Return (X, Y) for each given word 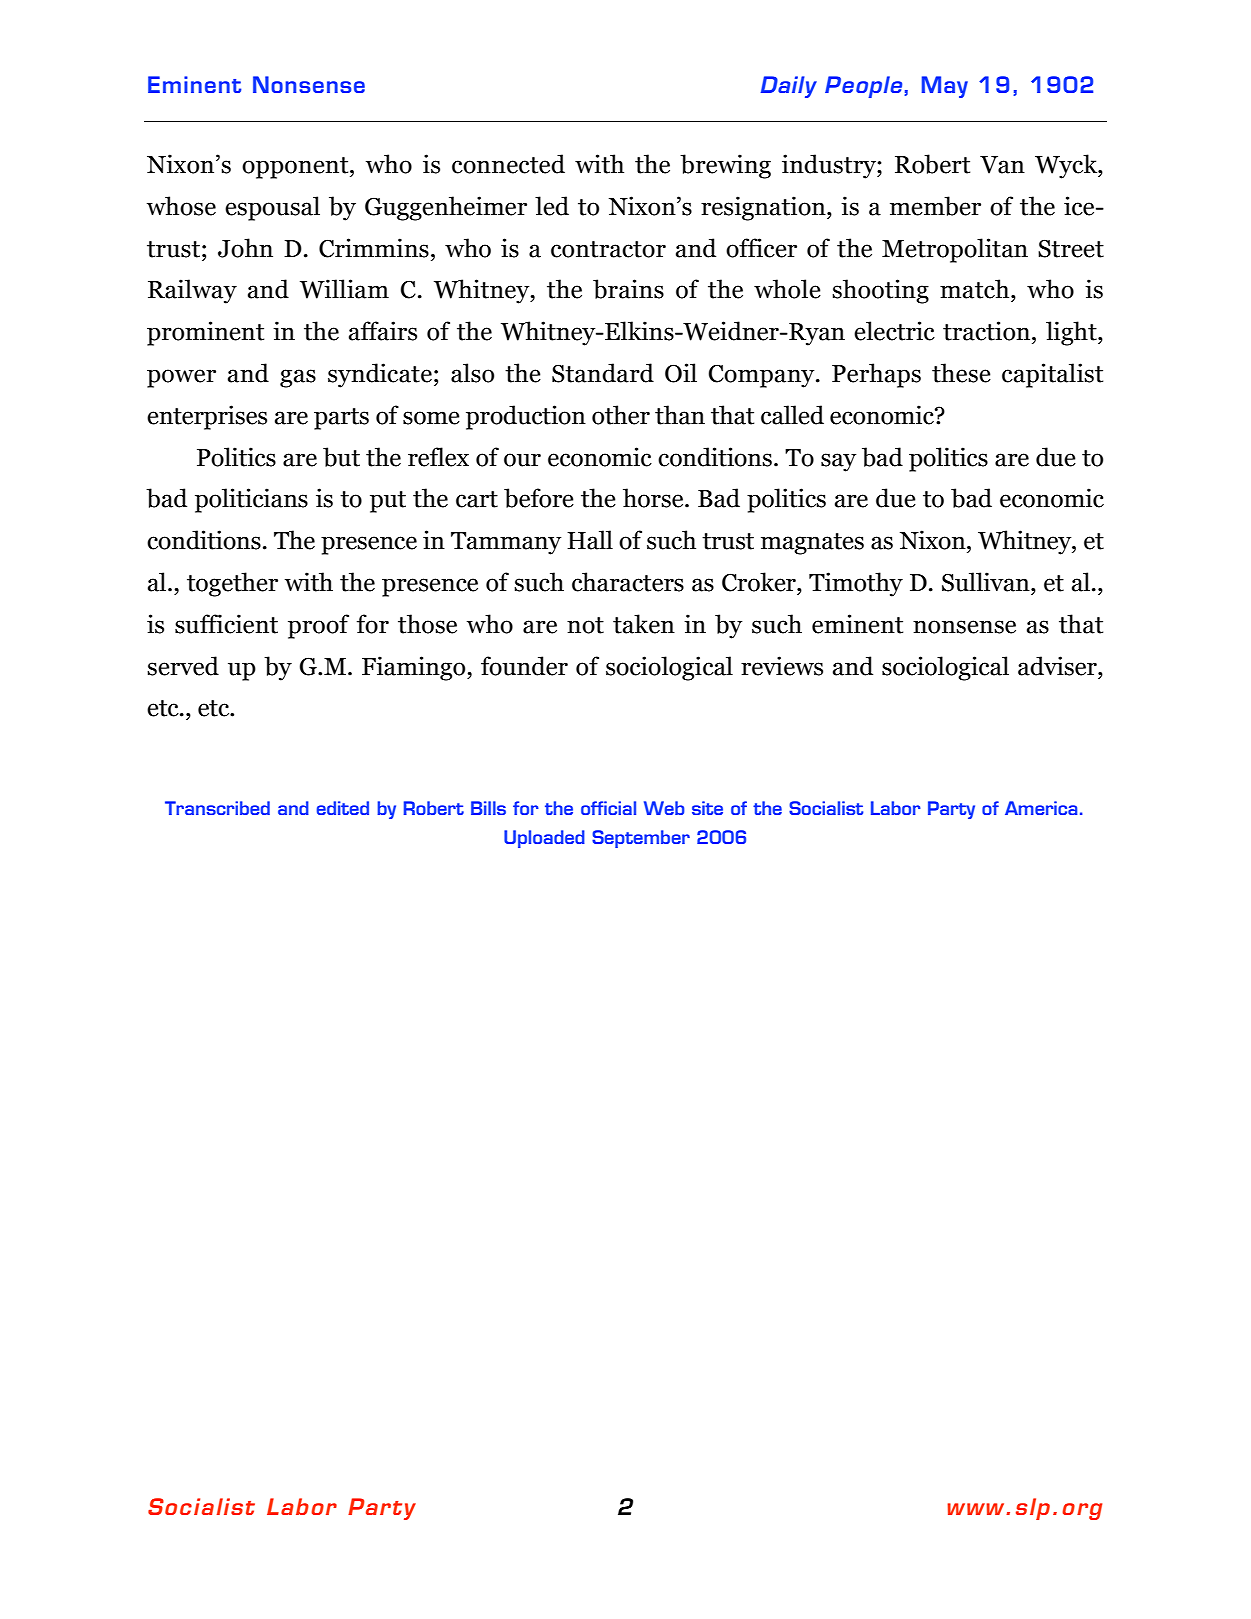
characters (628, 582)
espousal (272, 208)
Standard (603, 373)
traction (988, 331)
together (232, 584)
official (608, 808)
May (945, 87)
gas (298, 378)
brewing (725, 166)
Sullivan (987, 582)
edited (343, 808)
